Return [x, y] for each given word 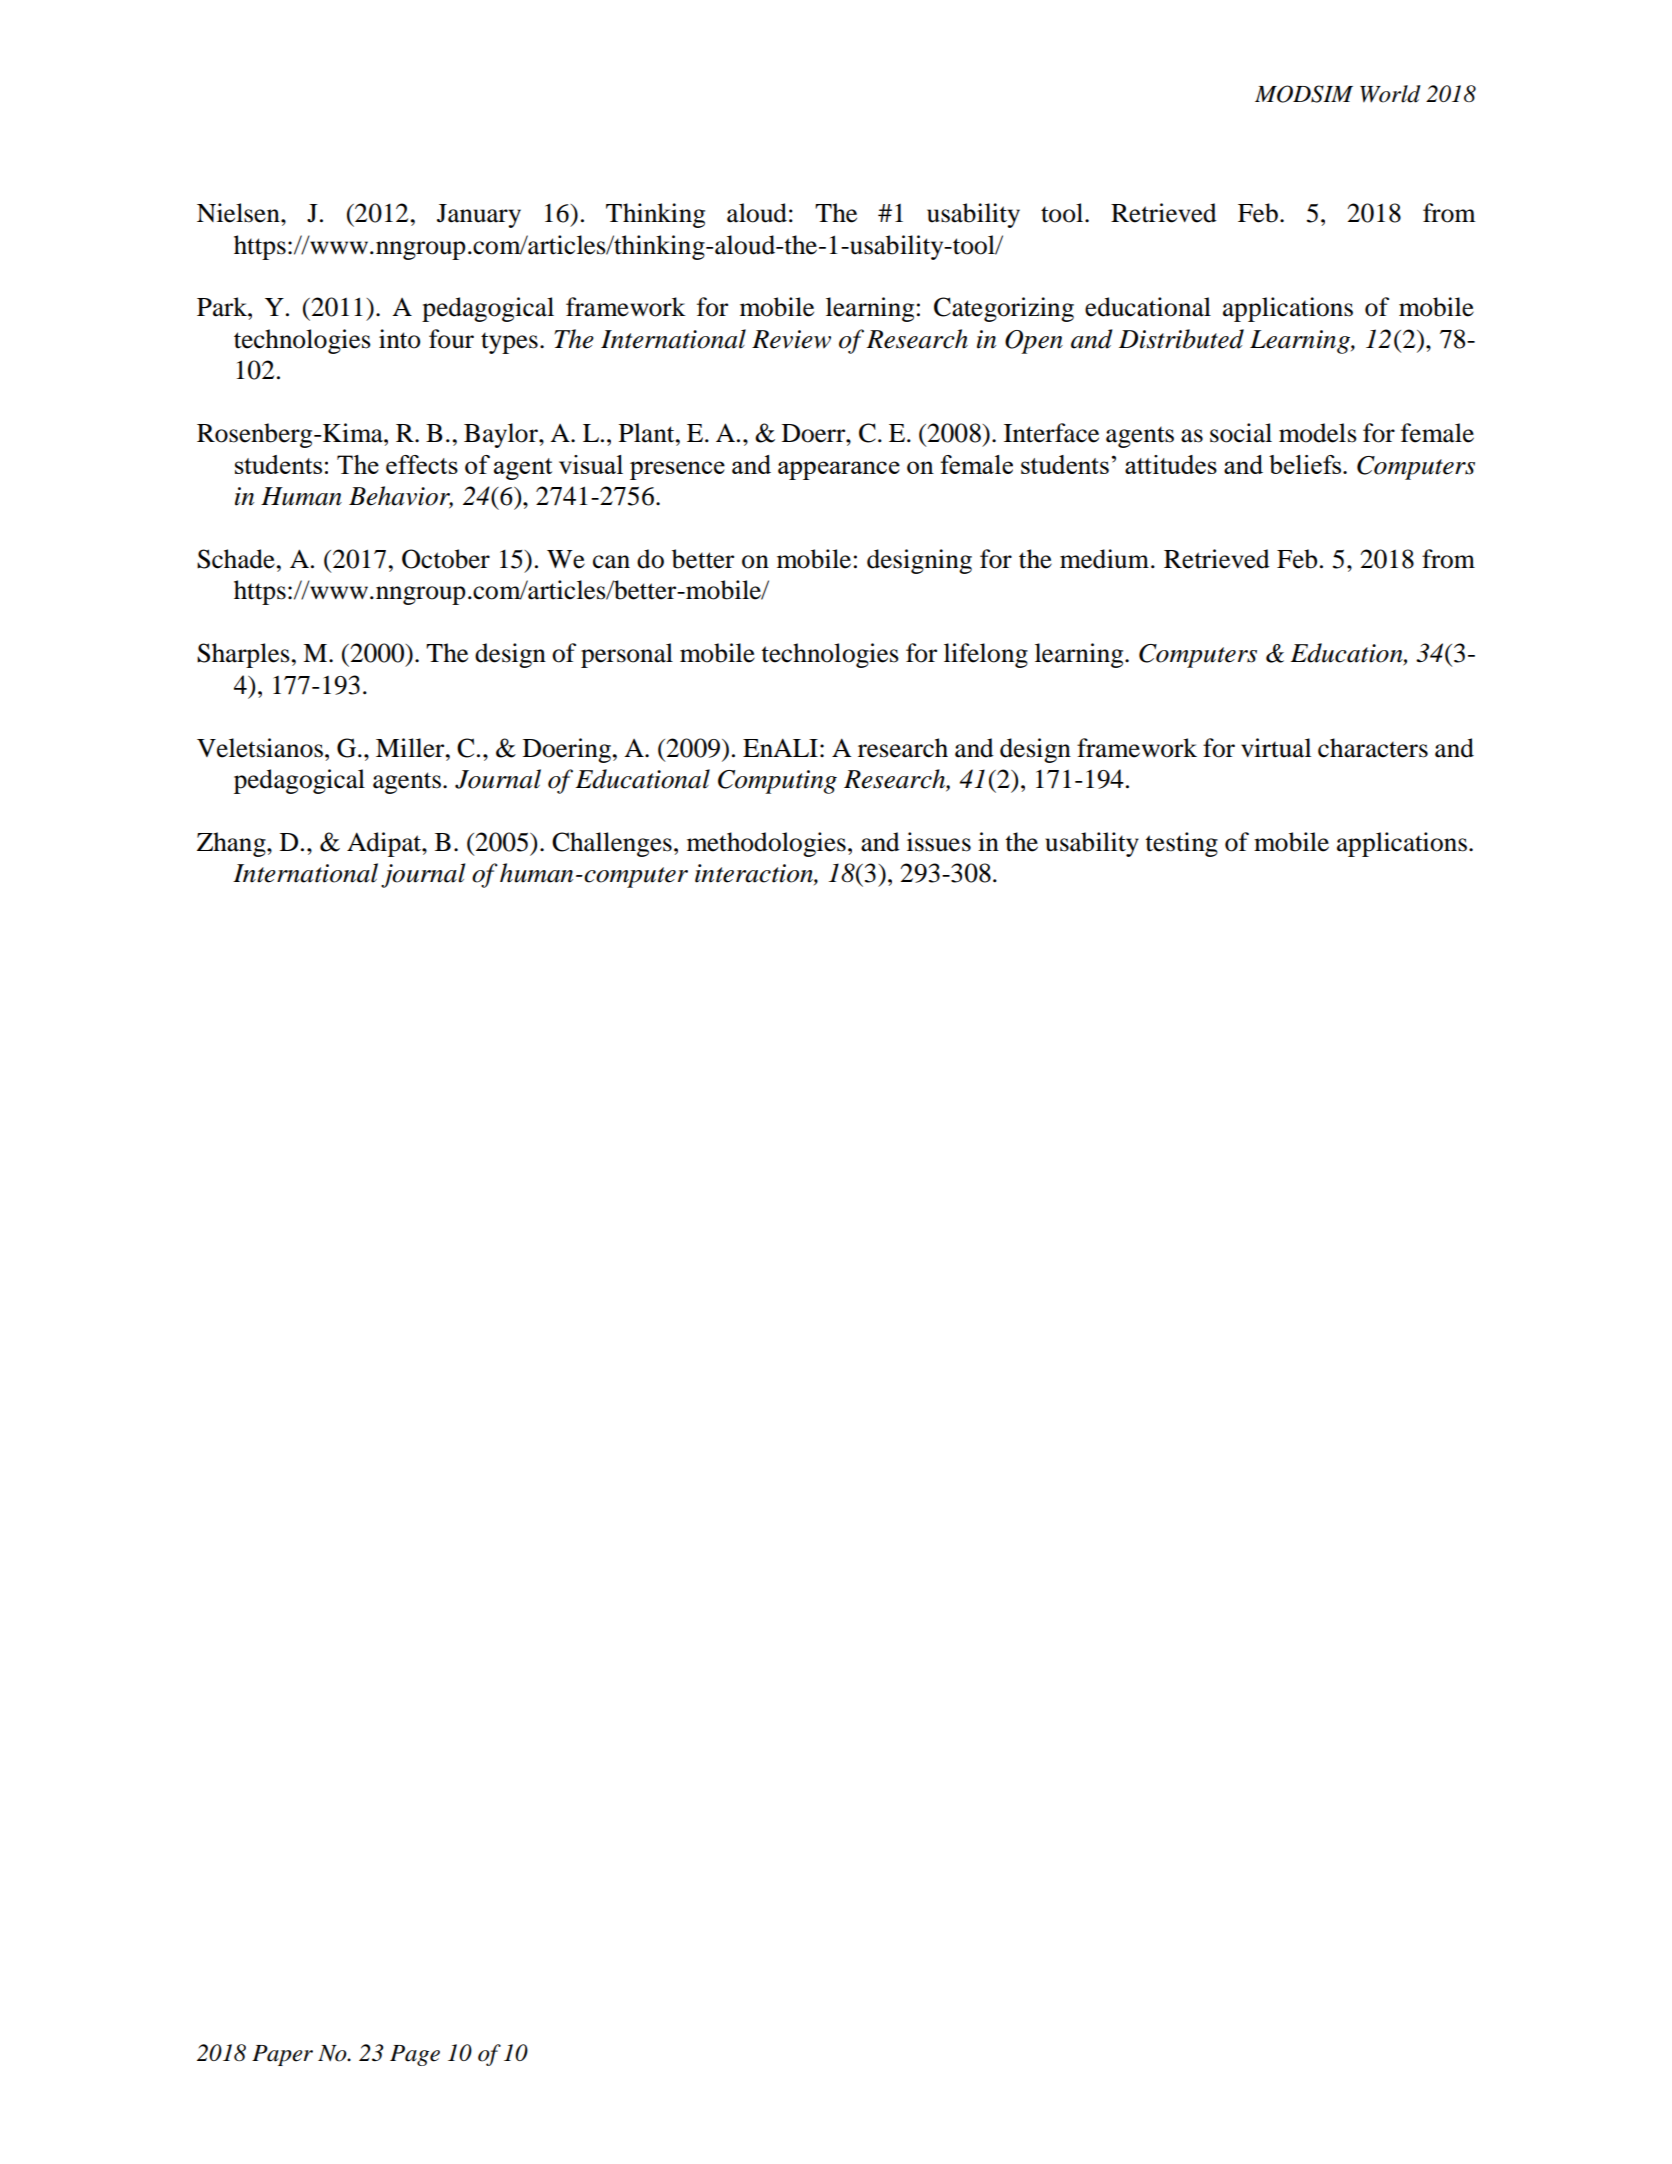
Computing [777, 782]
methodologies [766, 844]
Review [791, 339]
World [1390, 94]
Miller [411, 748]
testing [1182, 844]
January [479, 216]
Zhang [232, 844]
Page [415, 2055]
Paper [282, 2055]
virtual [1276, 748]
